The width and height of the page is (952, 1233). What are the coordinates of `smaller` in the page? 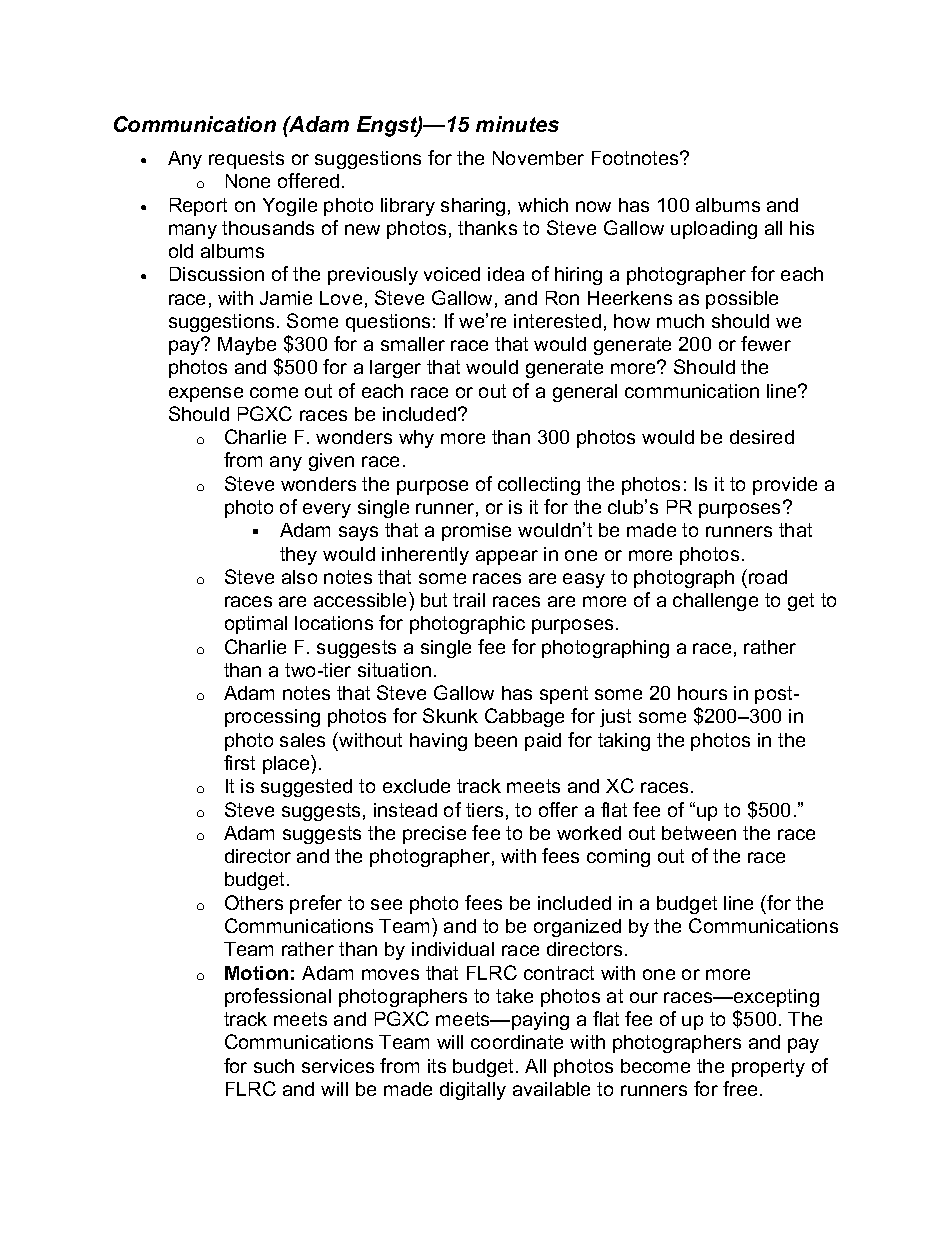 It's located at (413, 344).
